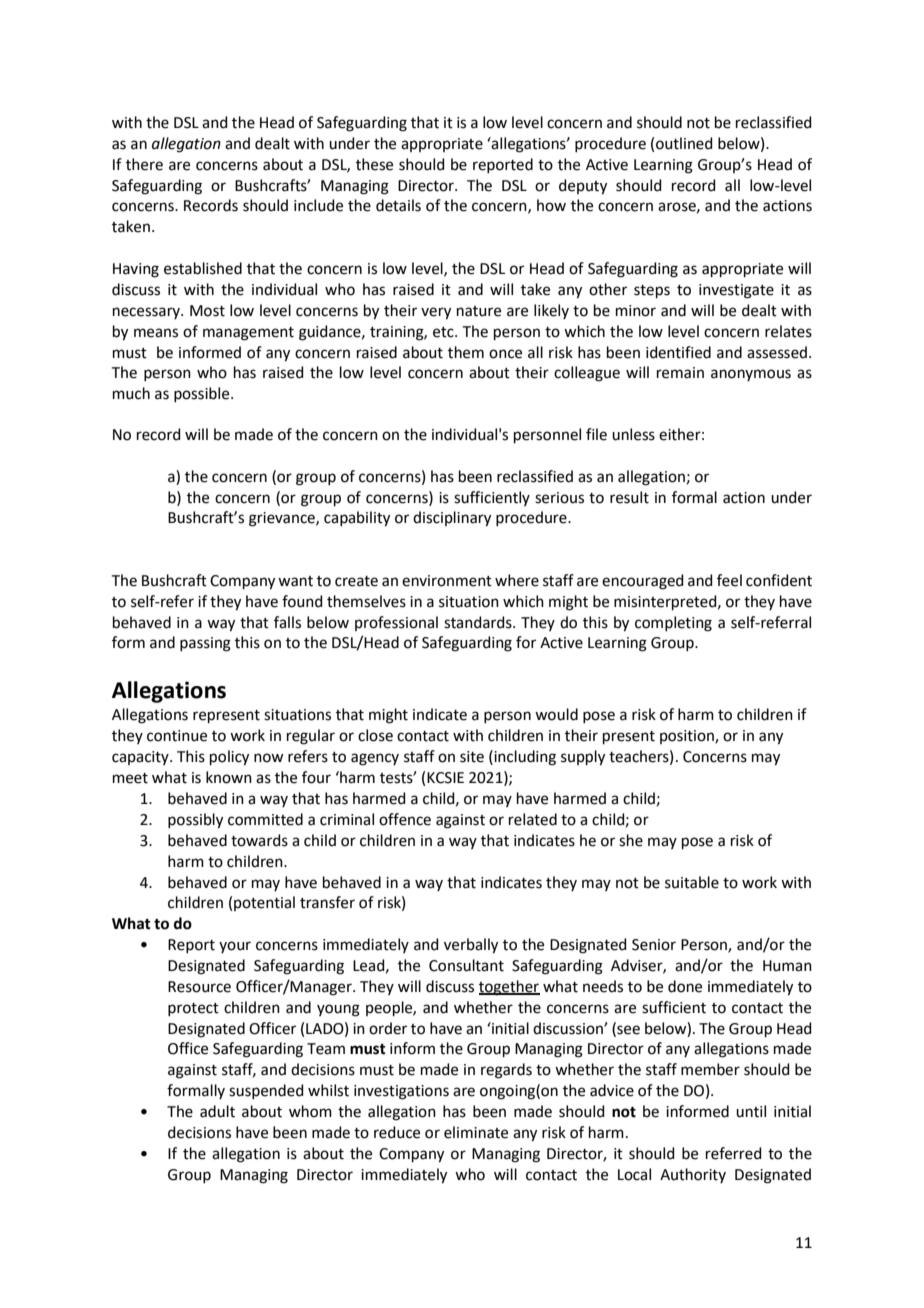  What do you see at coordinates (195, 821) in the screenshot?
I see `possibly` at bounding box center [195, 821].
